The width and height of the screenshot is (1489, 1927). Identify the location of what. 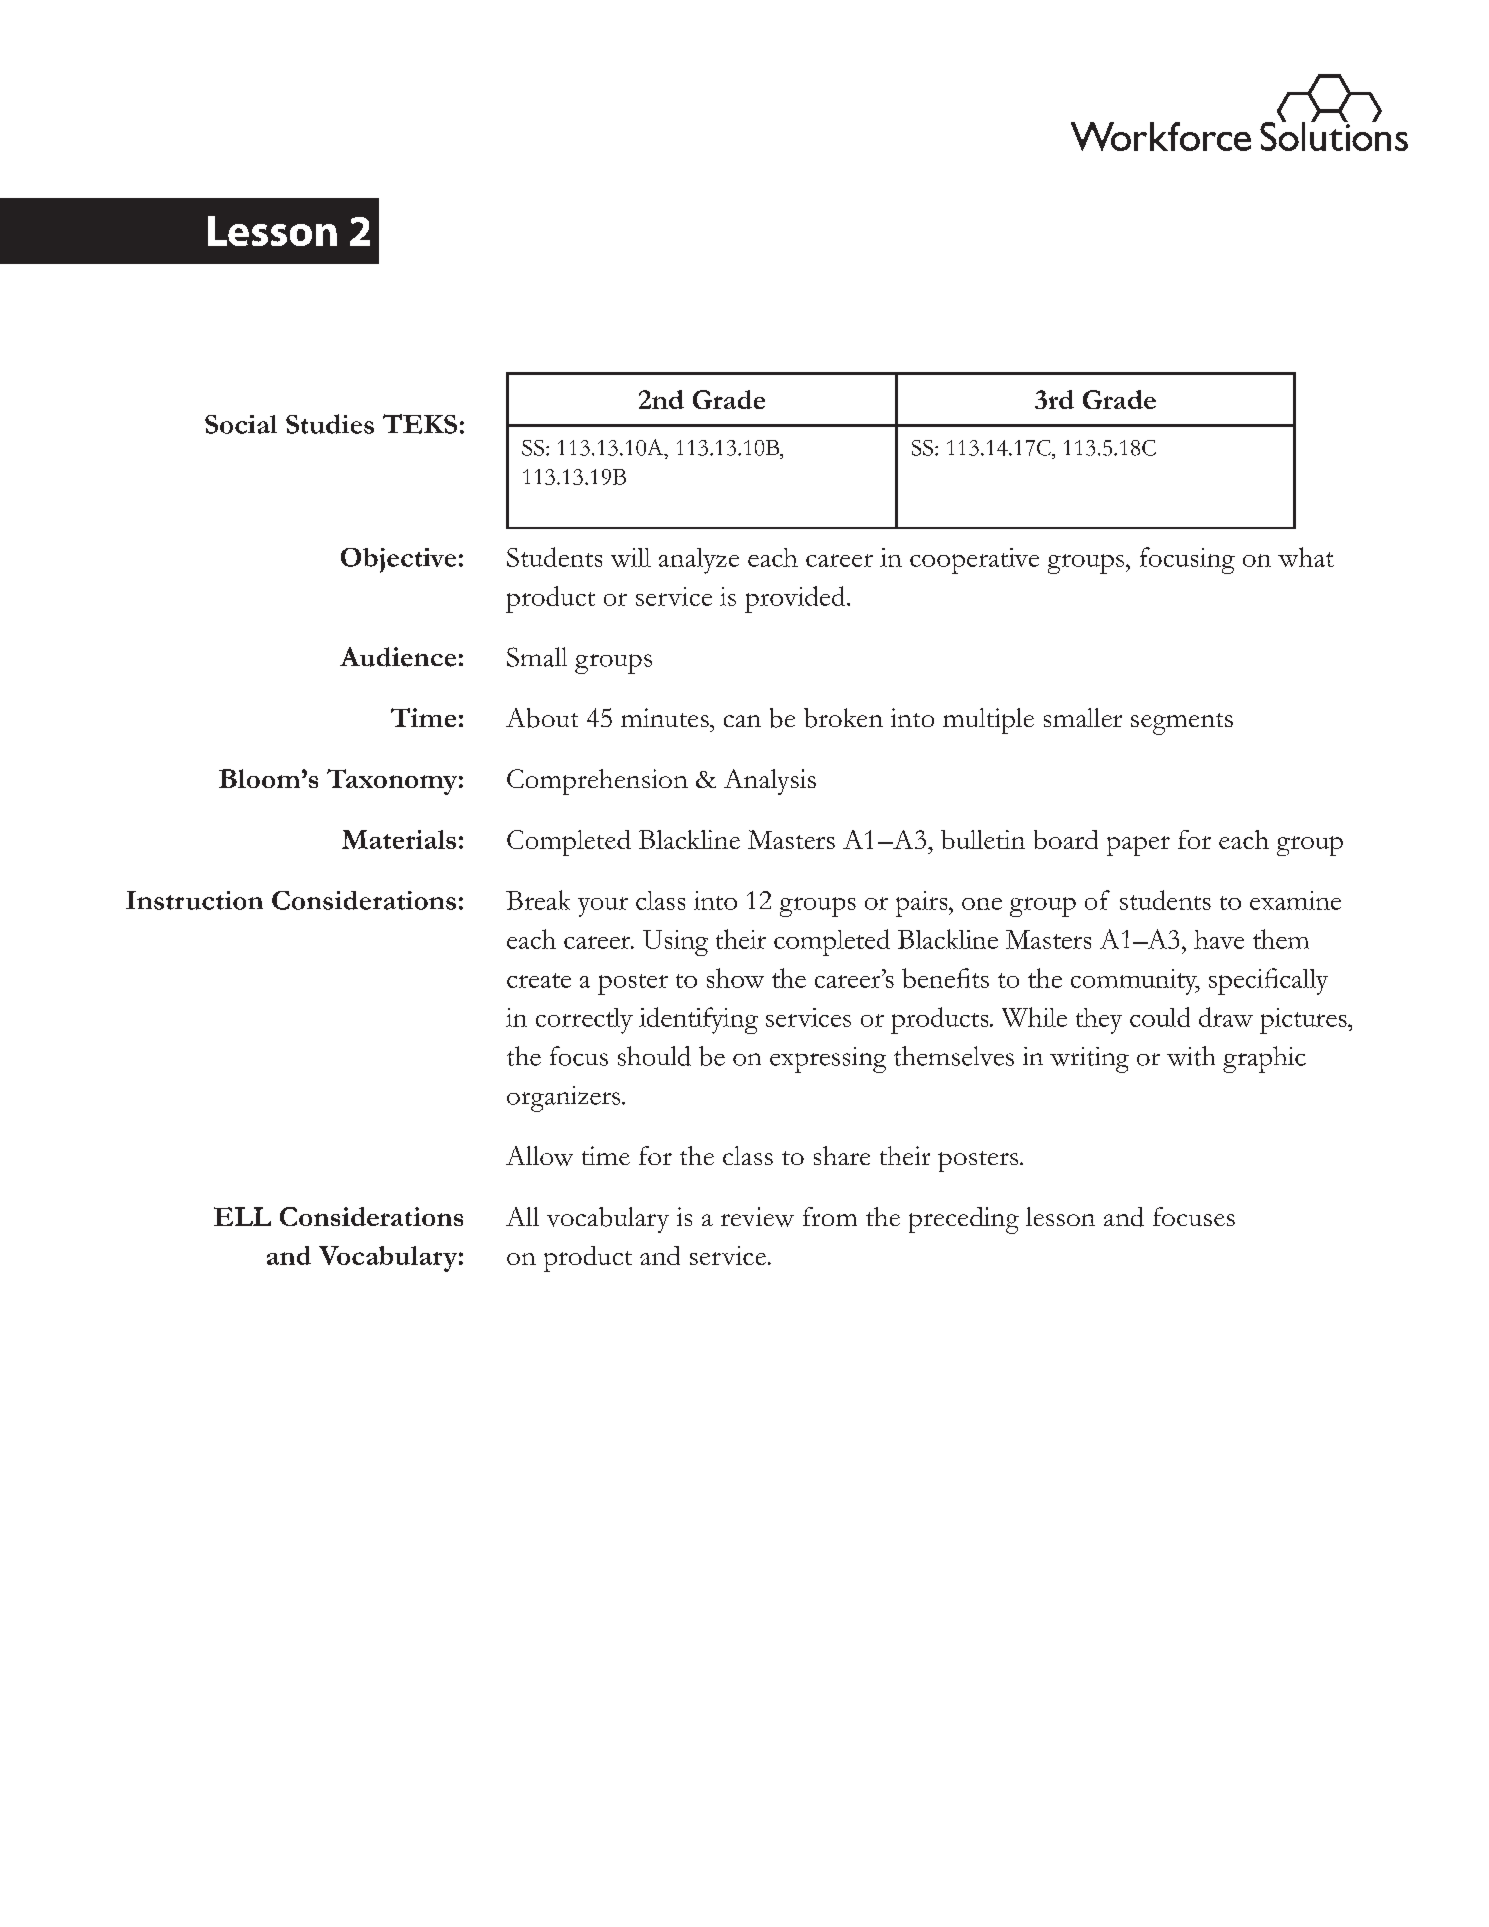
(1306, 557).
